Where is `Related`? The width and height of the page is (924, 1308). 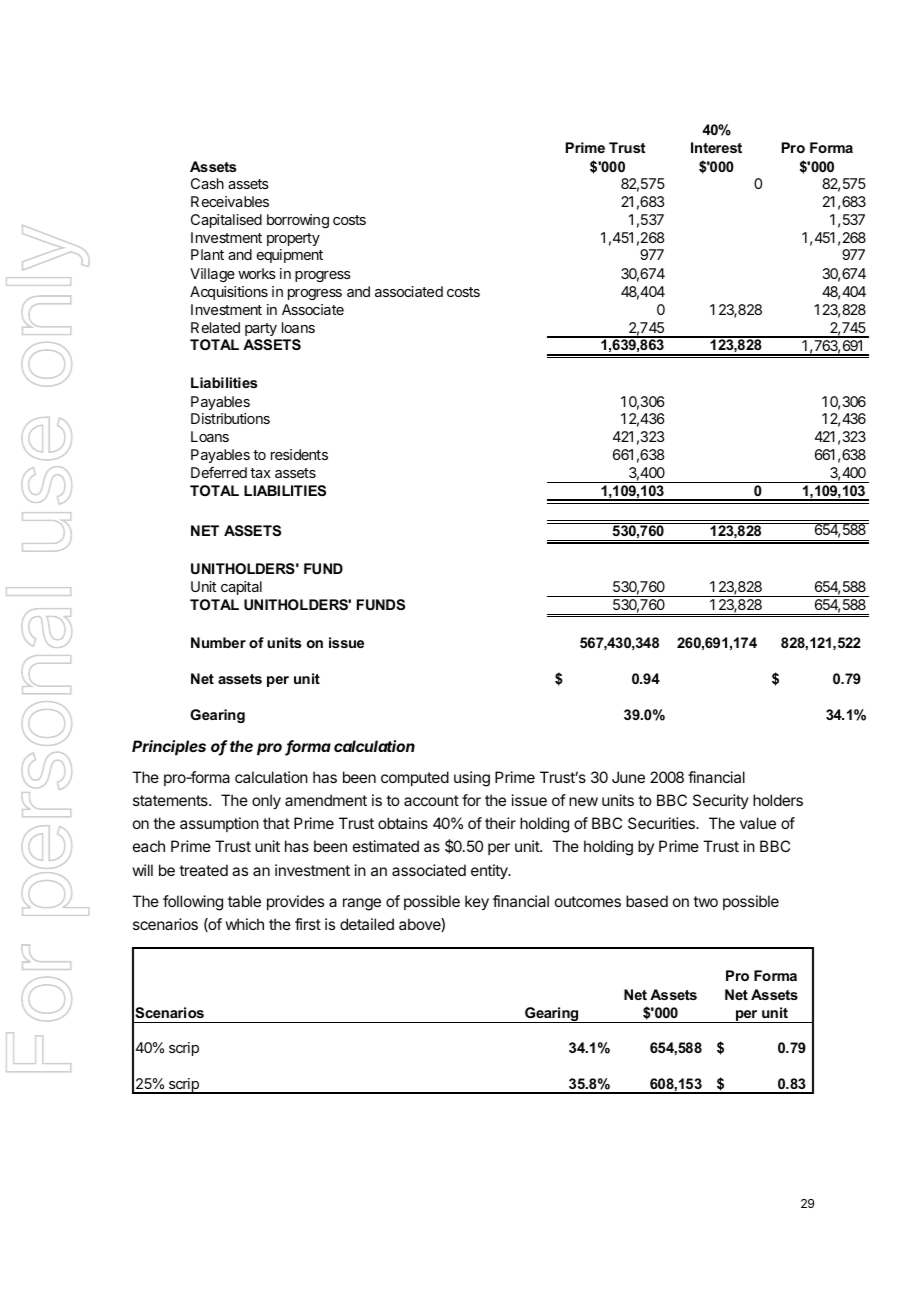 Related is located at coordinates (215, 327).
